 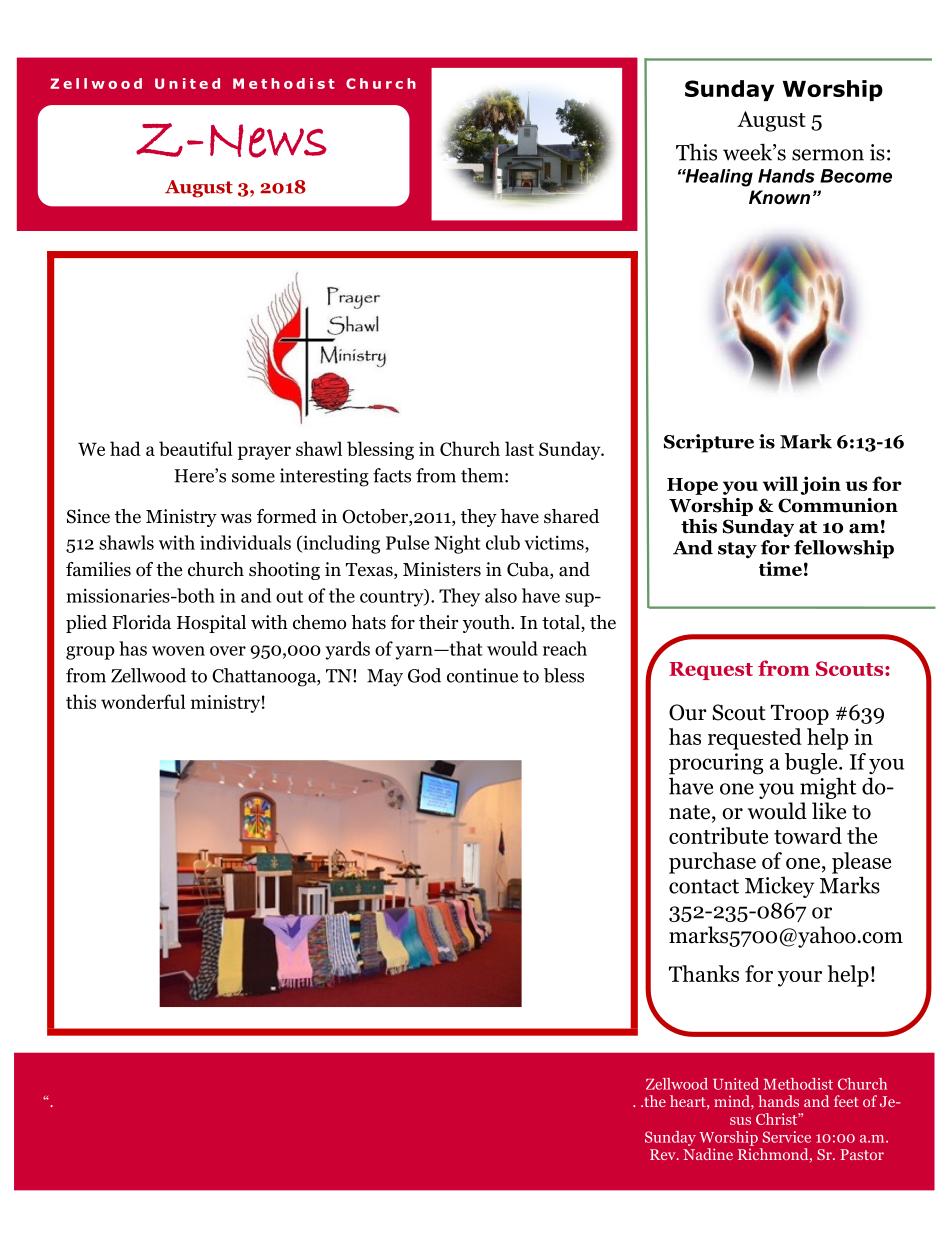 What do you see at coordinates (178, 651) in the image?
I see `woven` at bounding box center [178, 651].
